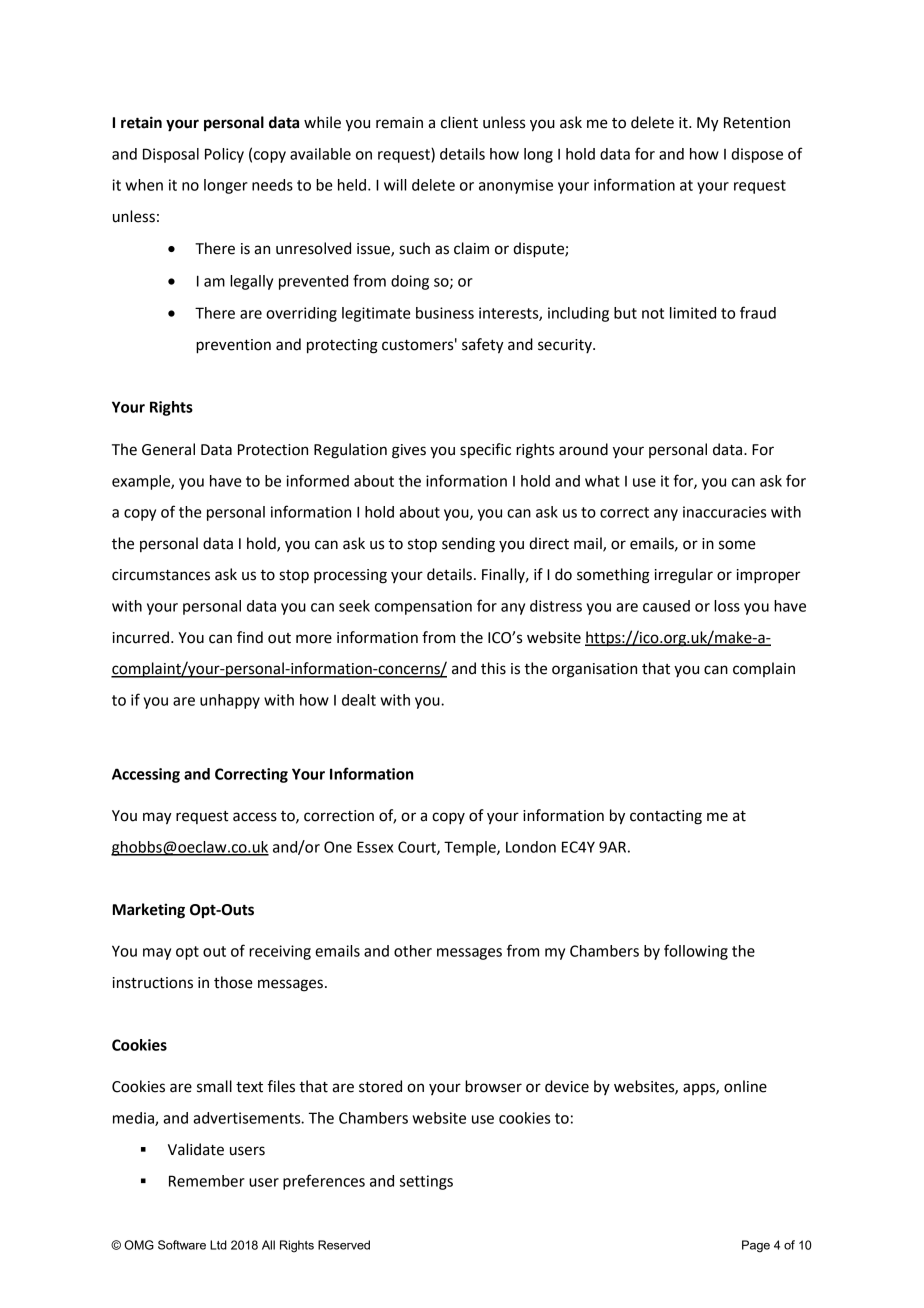  What do you see at coordinates (207, 1181) in the screenshot?
I see `Remember` at bounding box center [207, 1181].
